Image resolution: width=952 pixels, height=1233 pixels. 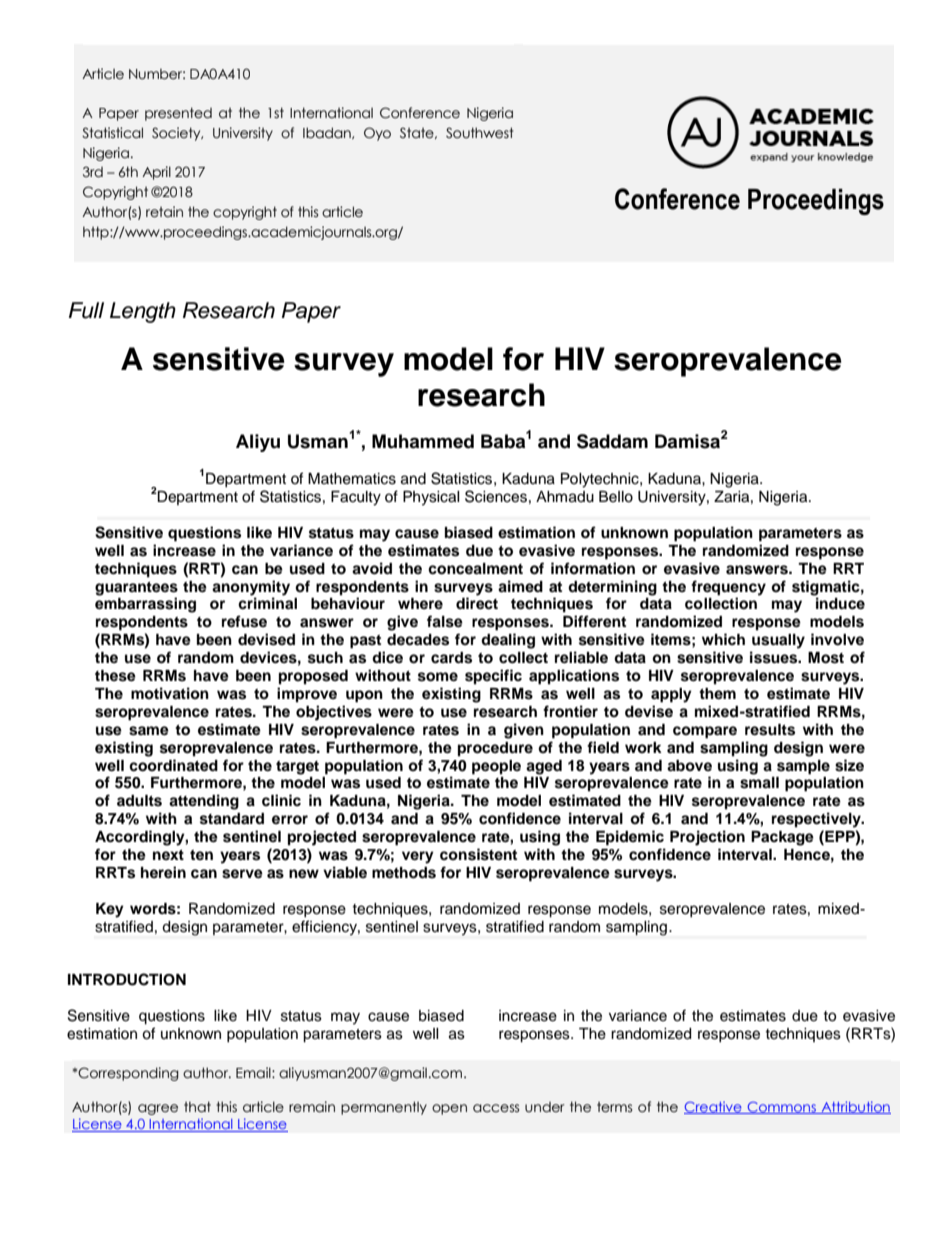 I want to click on Commons, so click(x=782, y=1108).
